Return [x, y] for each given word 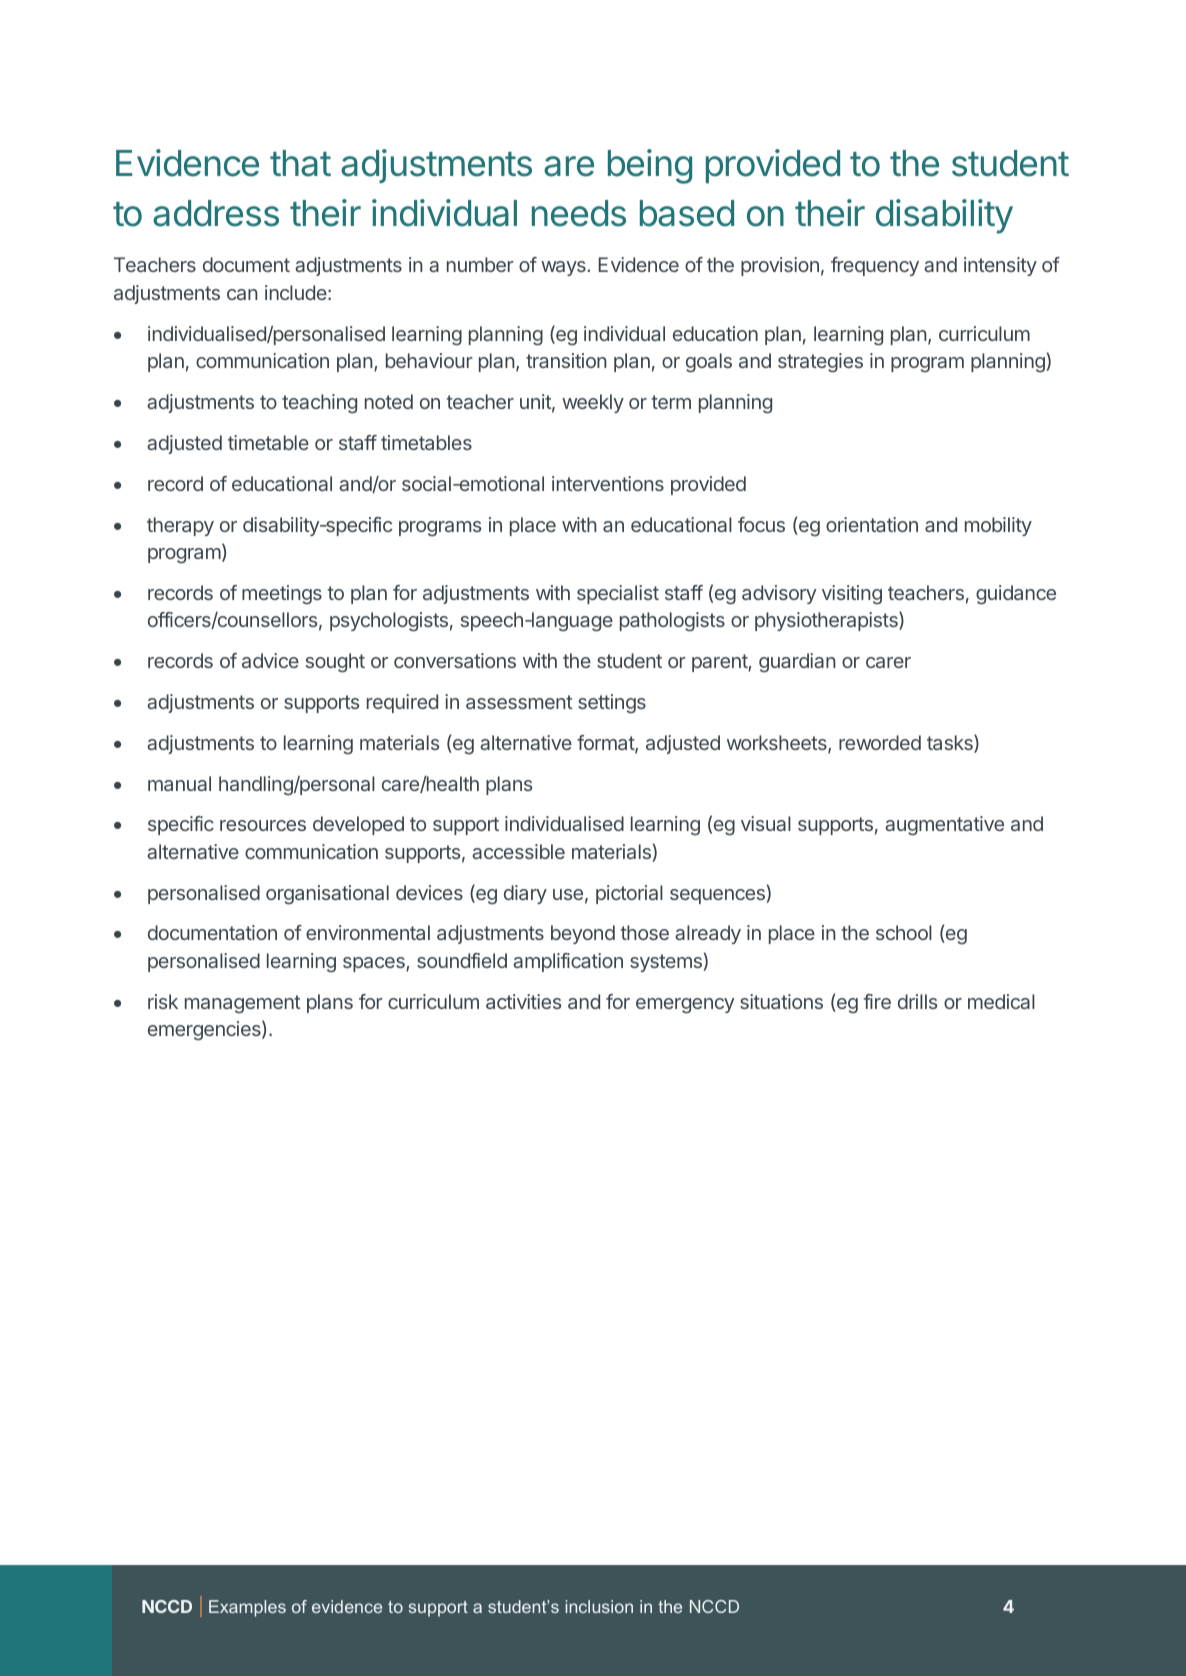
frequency [875, 266]
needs [579, 213]
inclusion [599, 1606]
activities [523, 1001]
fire [877, 1001]
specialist [618, 594]
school [904, 932]
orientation [872, 524]
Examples [247, 1608]
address [216, 213]
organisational [327, 895]
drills [917, 1001]
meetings [282, 595]
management [243, 1004]
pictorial [629, 894]
